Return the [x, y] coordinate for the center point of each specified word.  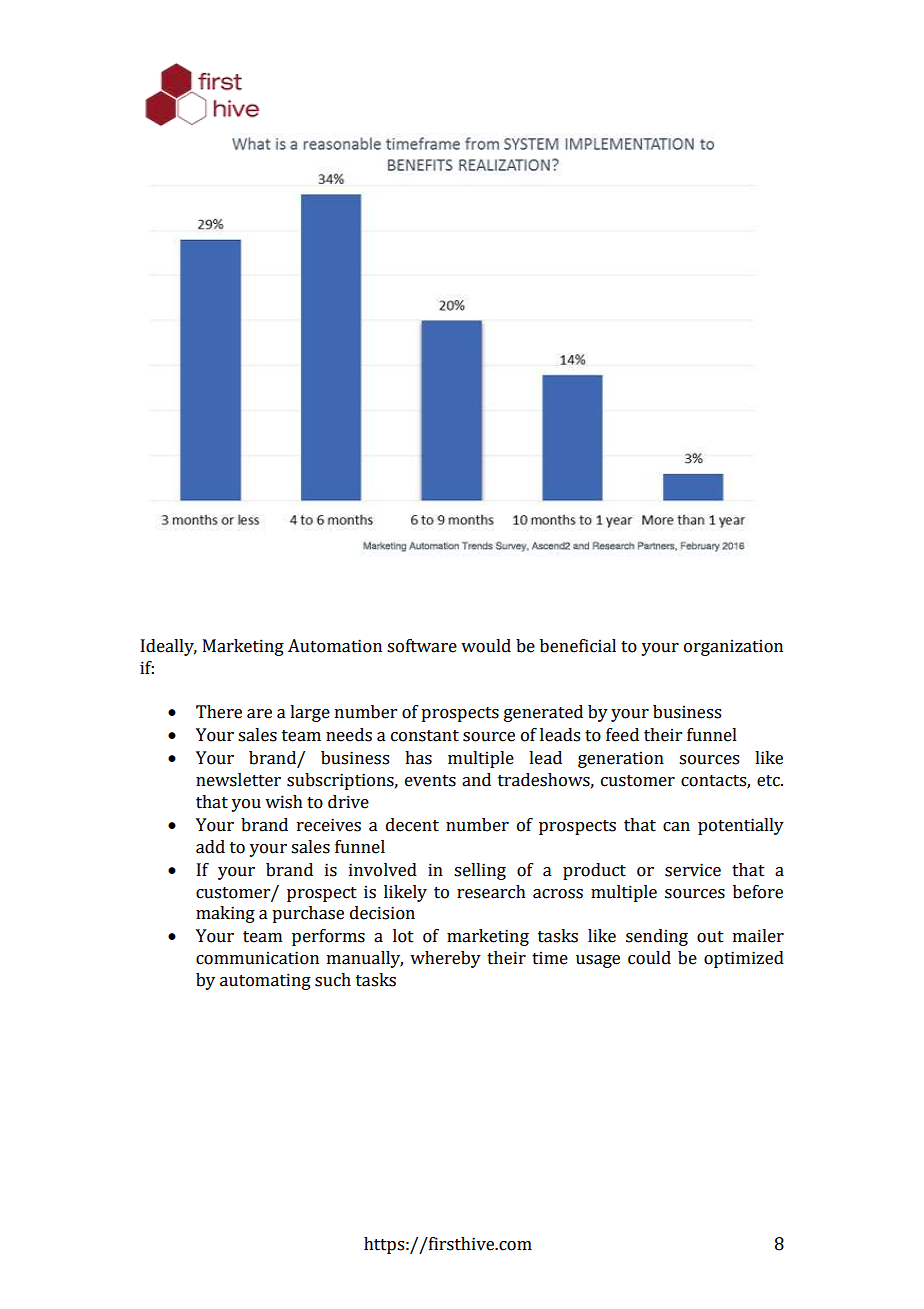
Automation [335, 646]
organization [733, 647]
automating [265, 981]
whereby [445, 959]
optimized [744, 959]
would [486, 646]
